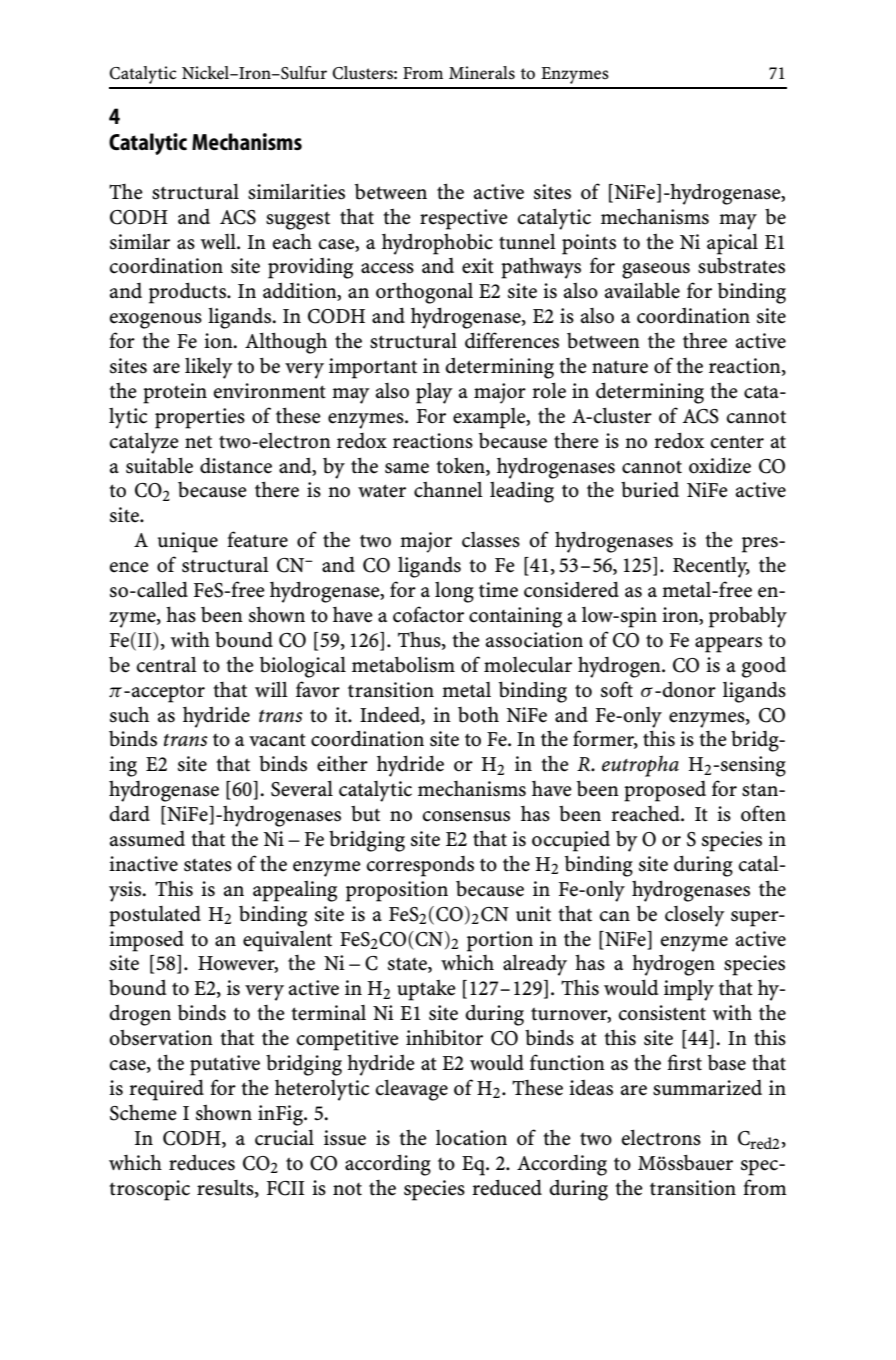 This image has height=1360, width=896. Describe the element at coordinates (428, 614) in the image. I see `cofactor` at that location.
